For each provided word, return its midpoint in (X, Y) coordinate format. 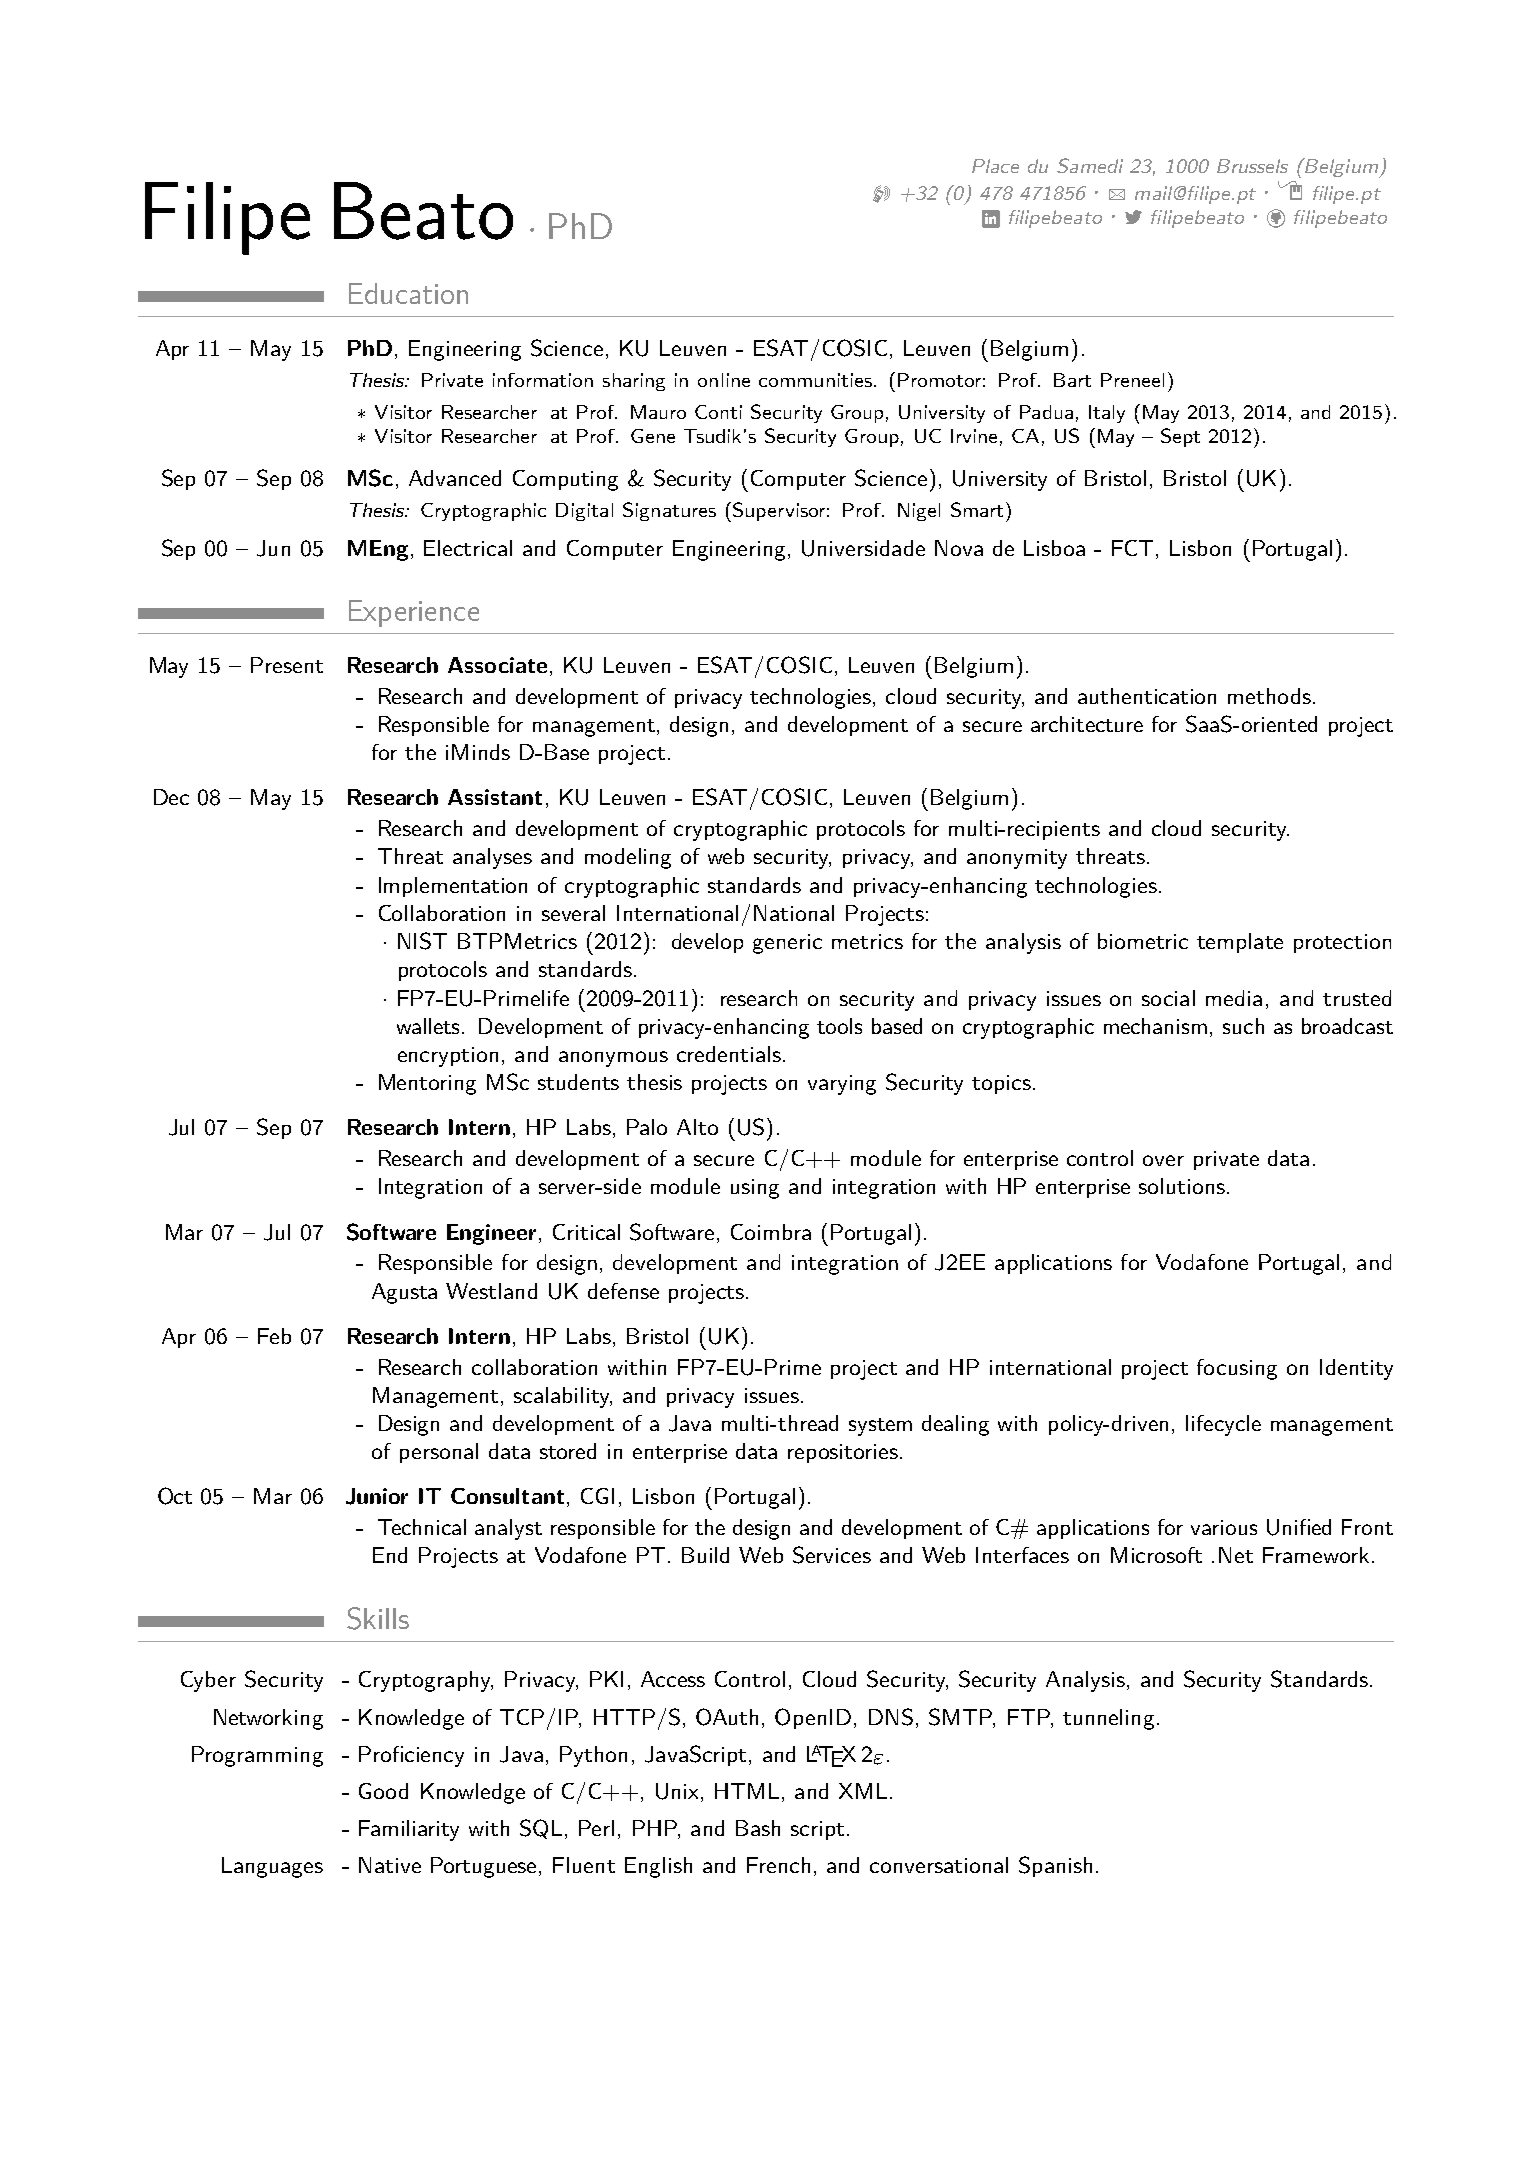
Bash (758, 1828)
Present (287, 665)
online (724, 380)
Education (408, 293)
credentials (729, 1054)
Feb (274, 1336)
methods (1269, 696)
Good (383, 1791)
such (1243, 1026)
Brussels (1252, 166)
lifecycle (1223, 1425)
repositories (843, 1453)
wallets (430, 1026)
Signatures (669, 511)
